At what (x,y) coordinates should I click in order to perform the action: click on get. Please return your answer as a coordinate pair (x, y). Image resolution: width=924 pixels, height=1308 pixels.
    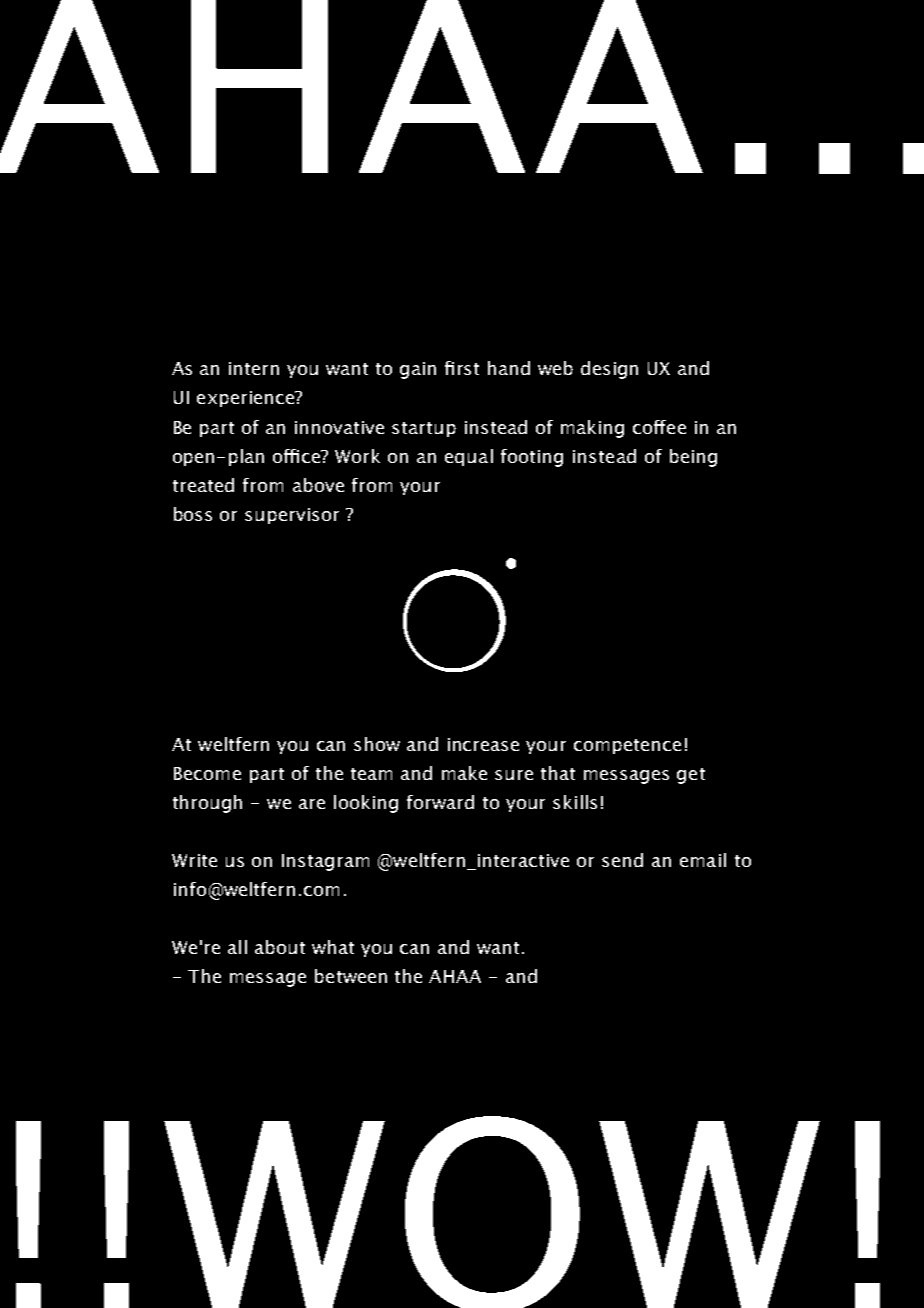
    Looking at the image, I should click on (691, 776).
